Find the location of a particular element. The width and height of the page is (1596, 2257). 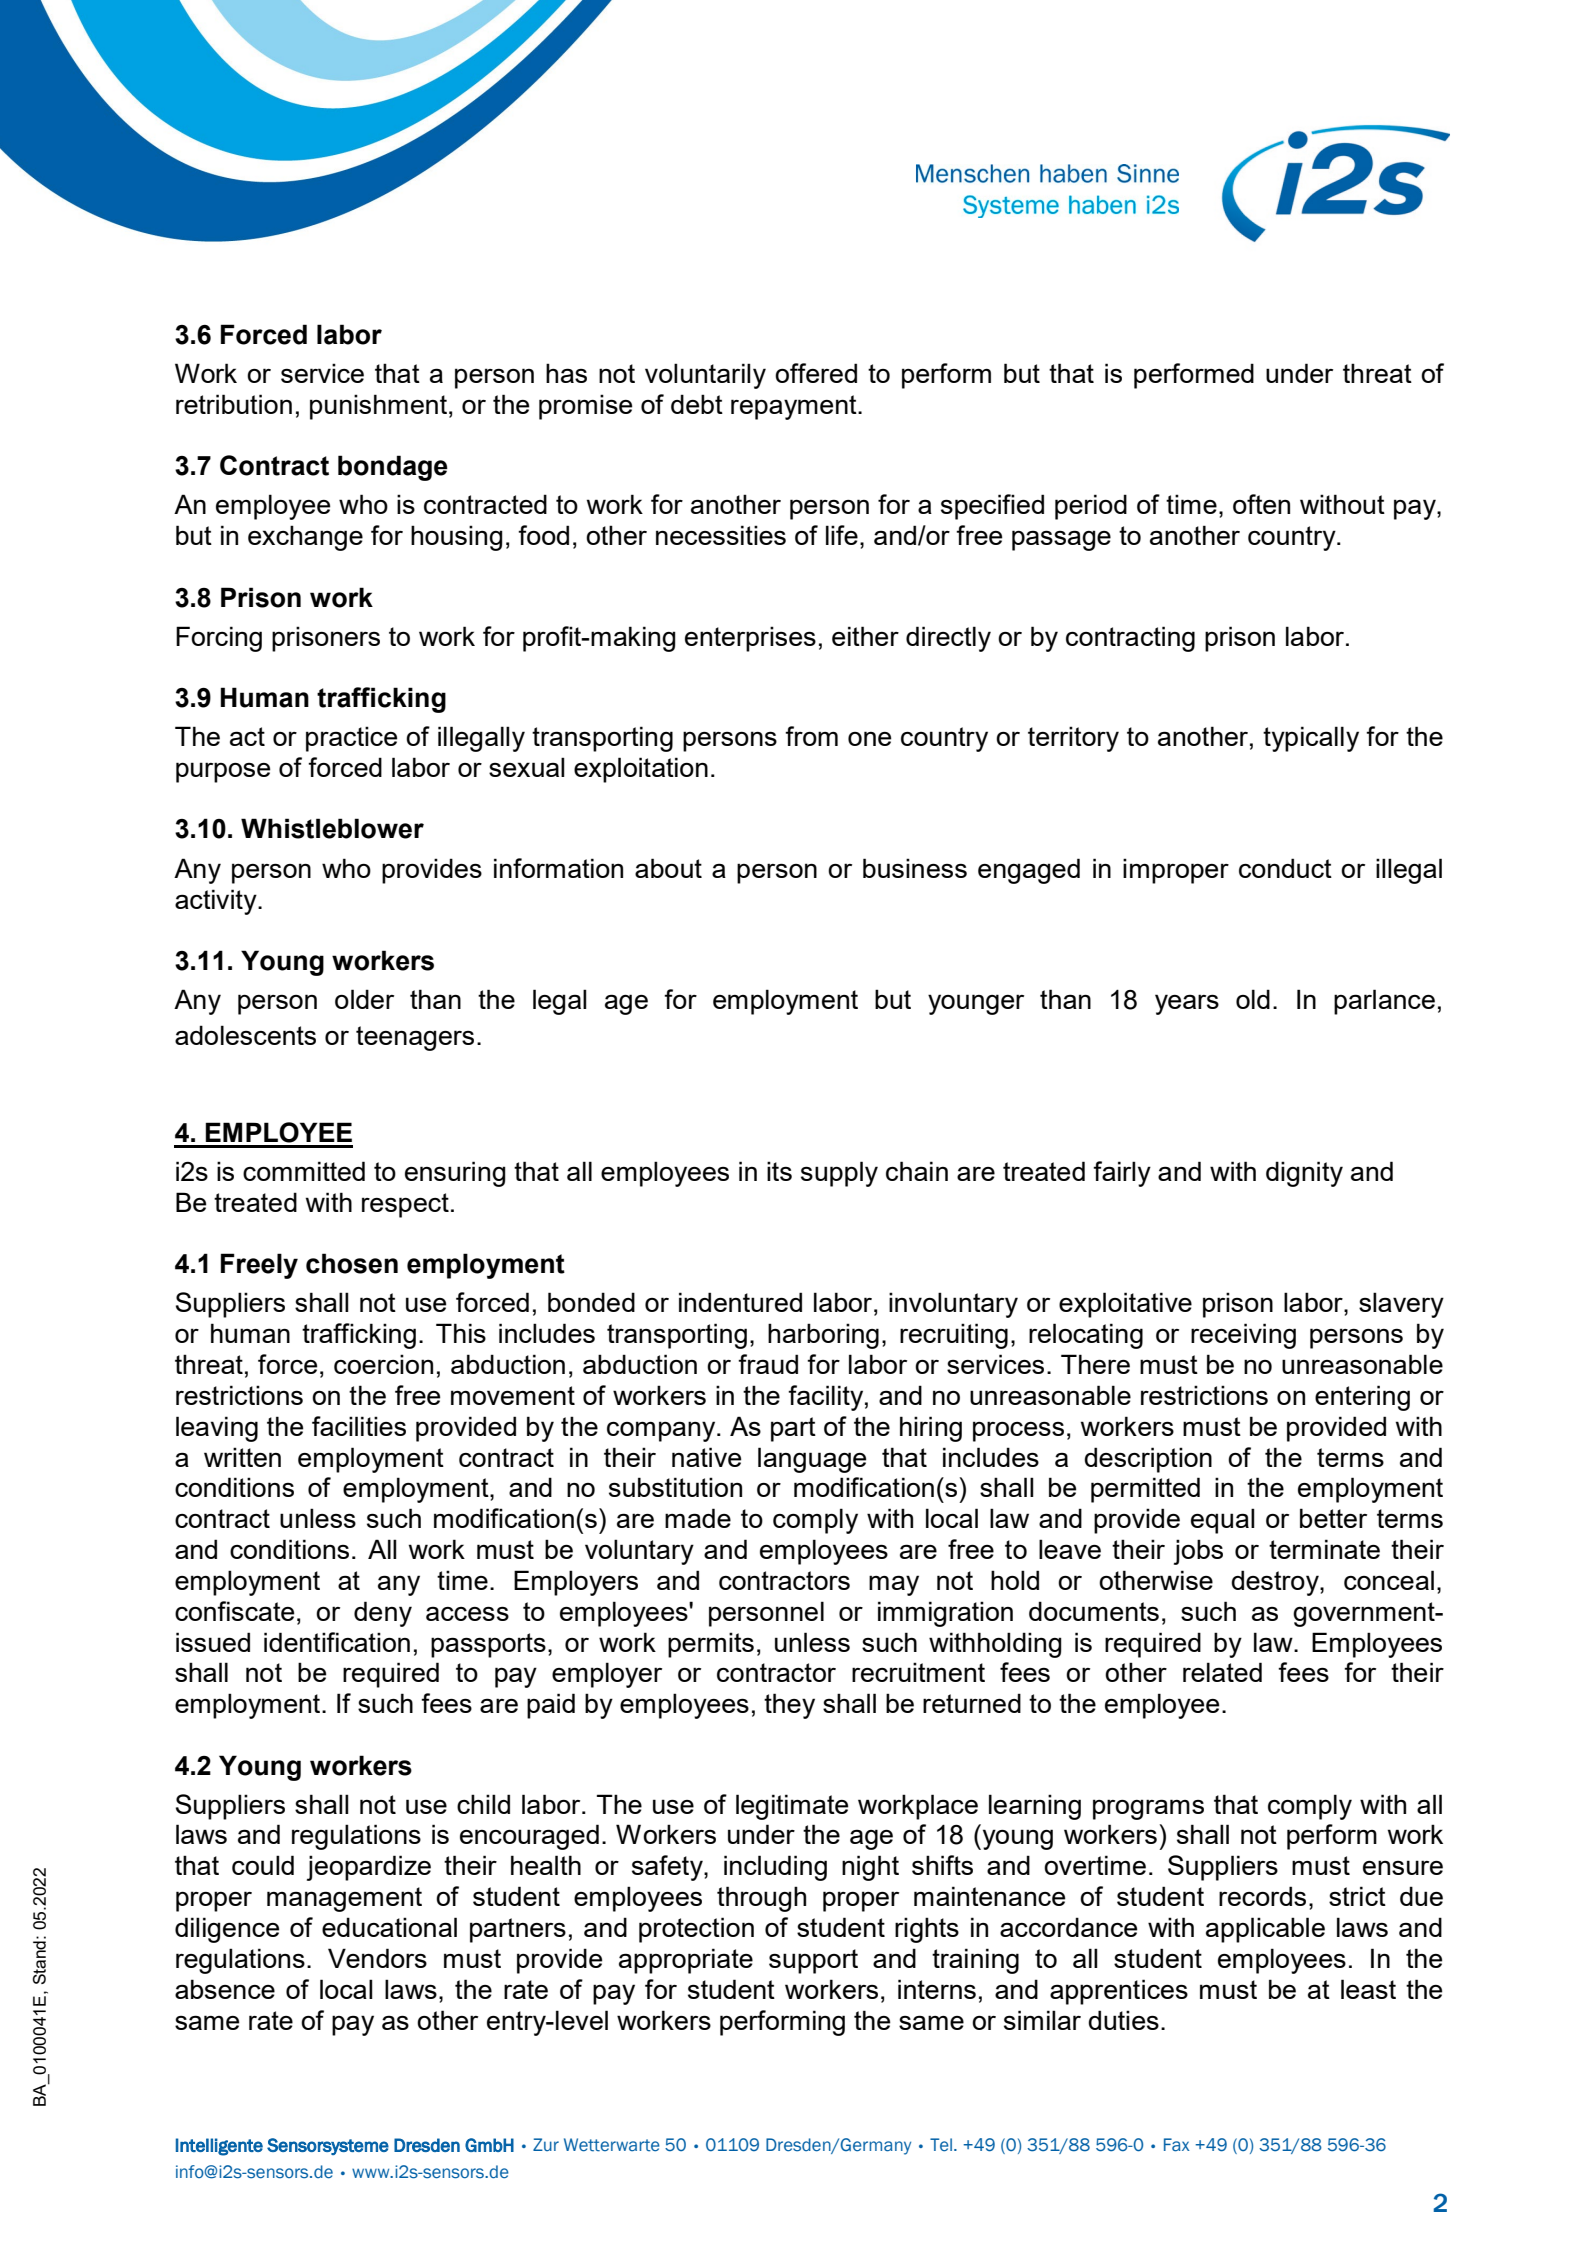

often is located at coordinates (1261, 504).
